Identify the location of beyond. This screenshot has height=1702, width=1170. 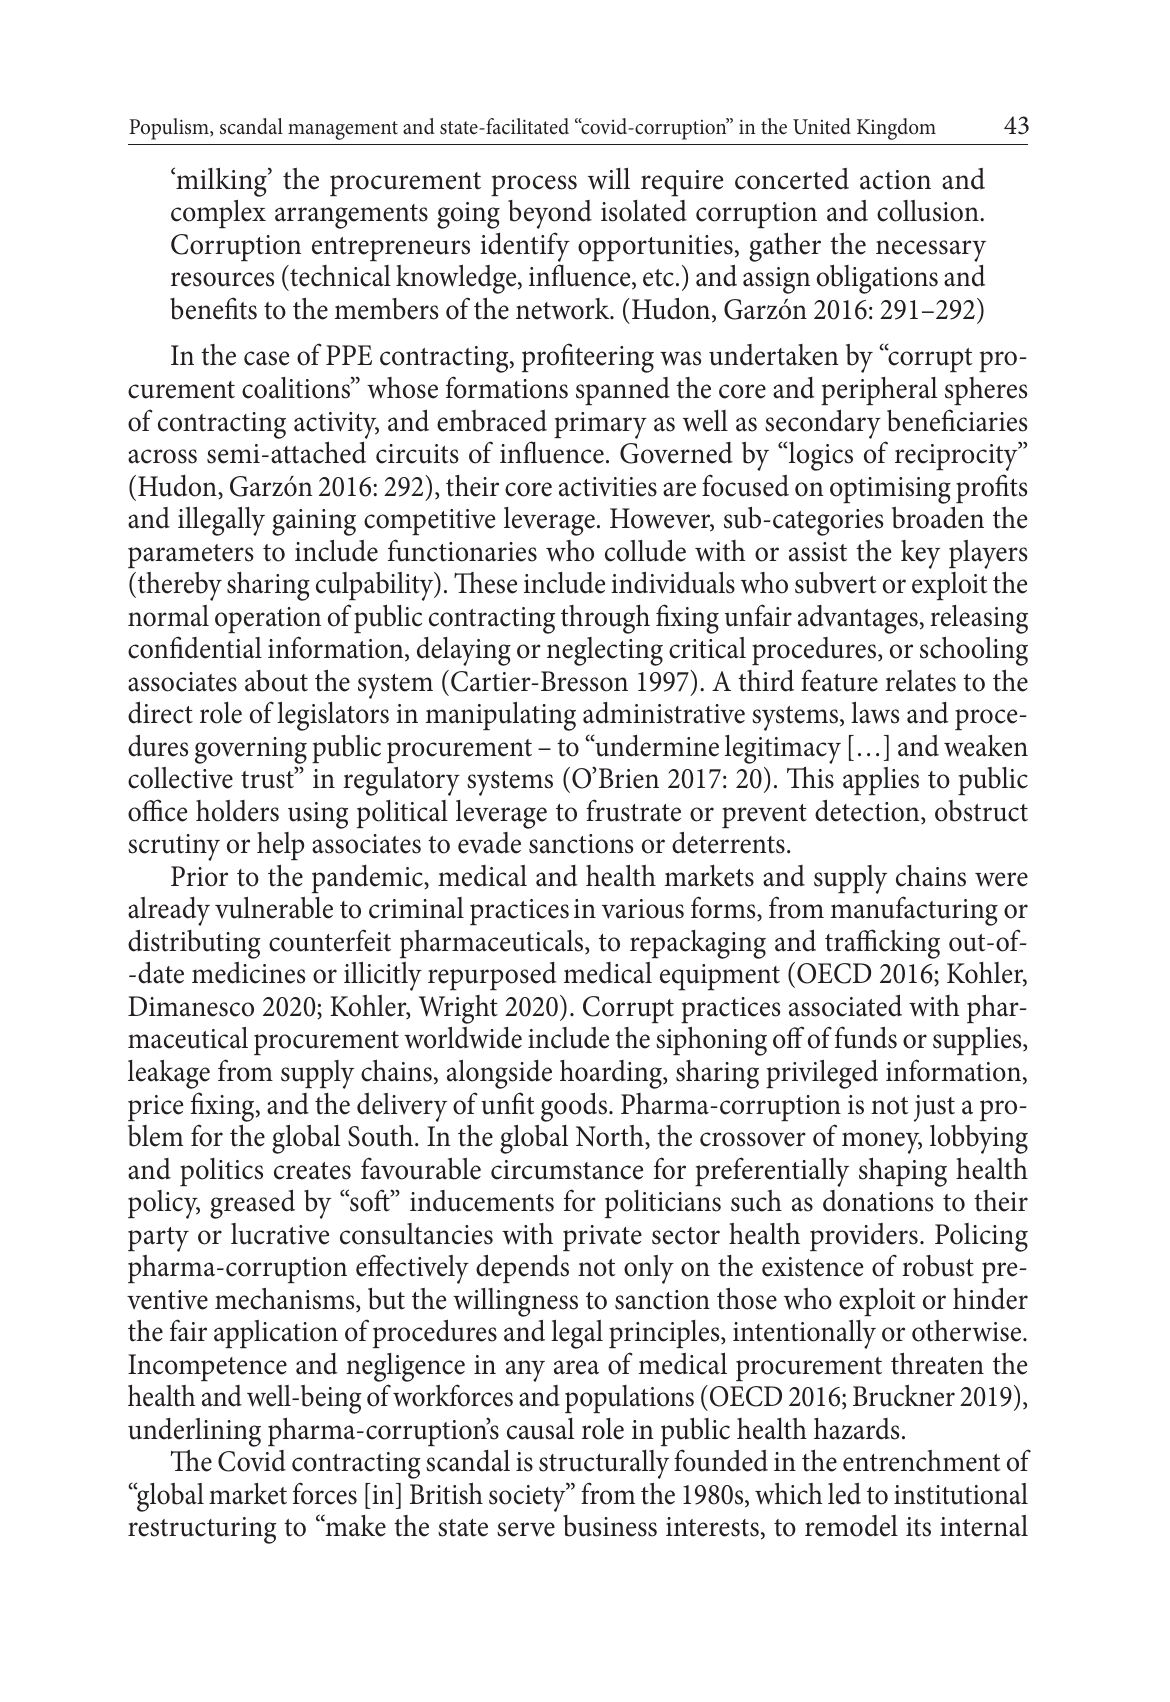
(550, 214).
